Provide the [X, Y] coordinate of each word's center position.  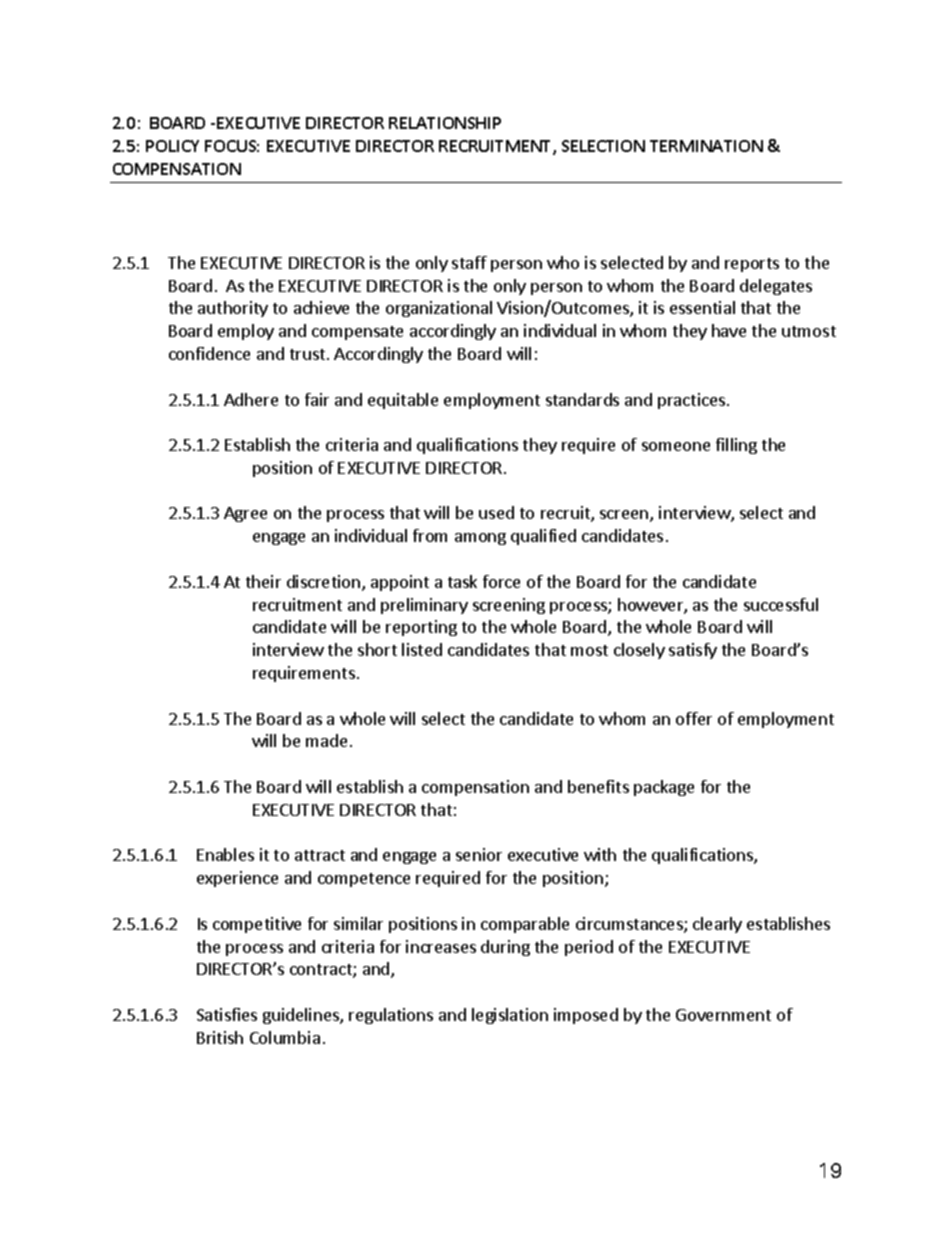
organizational [439, 309]
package [664, 788]
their [263, 581]
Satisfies [227, 1014]
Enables [225, 854]
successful [781, 604]
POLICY [172, 146]
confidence [209, 353]
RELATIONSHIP [445, 123]
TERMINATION [706, 146]
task [462, 581]
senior [479, 854]
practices [691, 401]
